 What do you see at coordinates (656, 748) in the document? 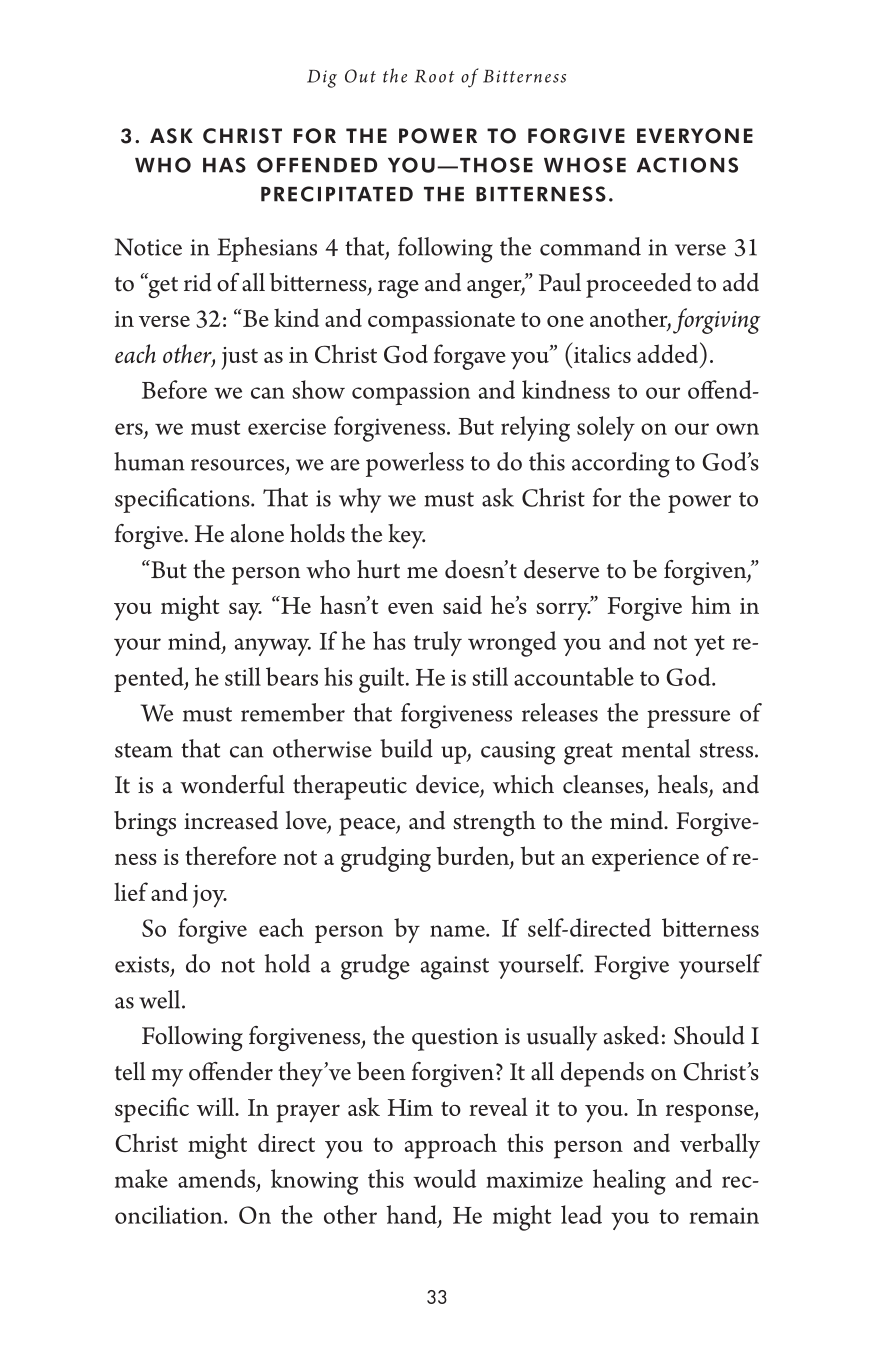
I see `mental` at bounding box center [656, 748].
